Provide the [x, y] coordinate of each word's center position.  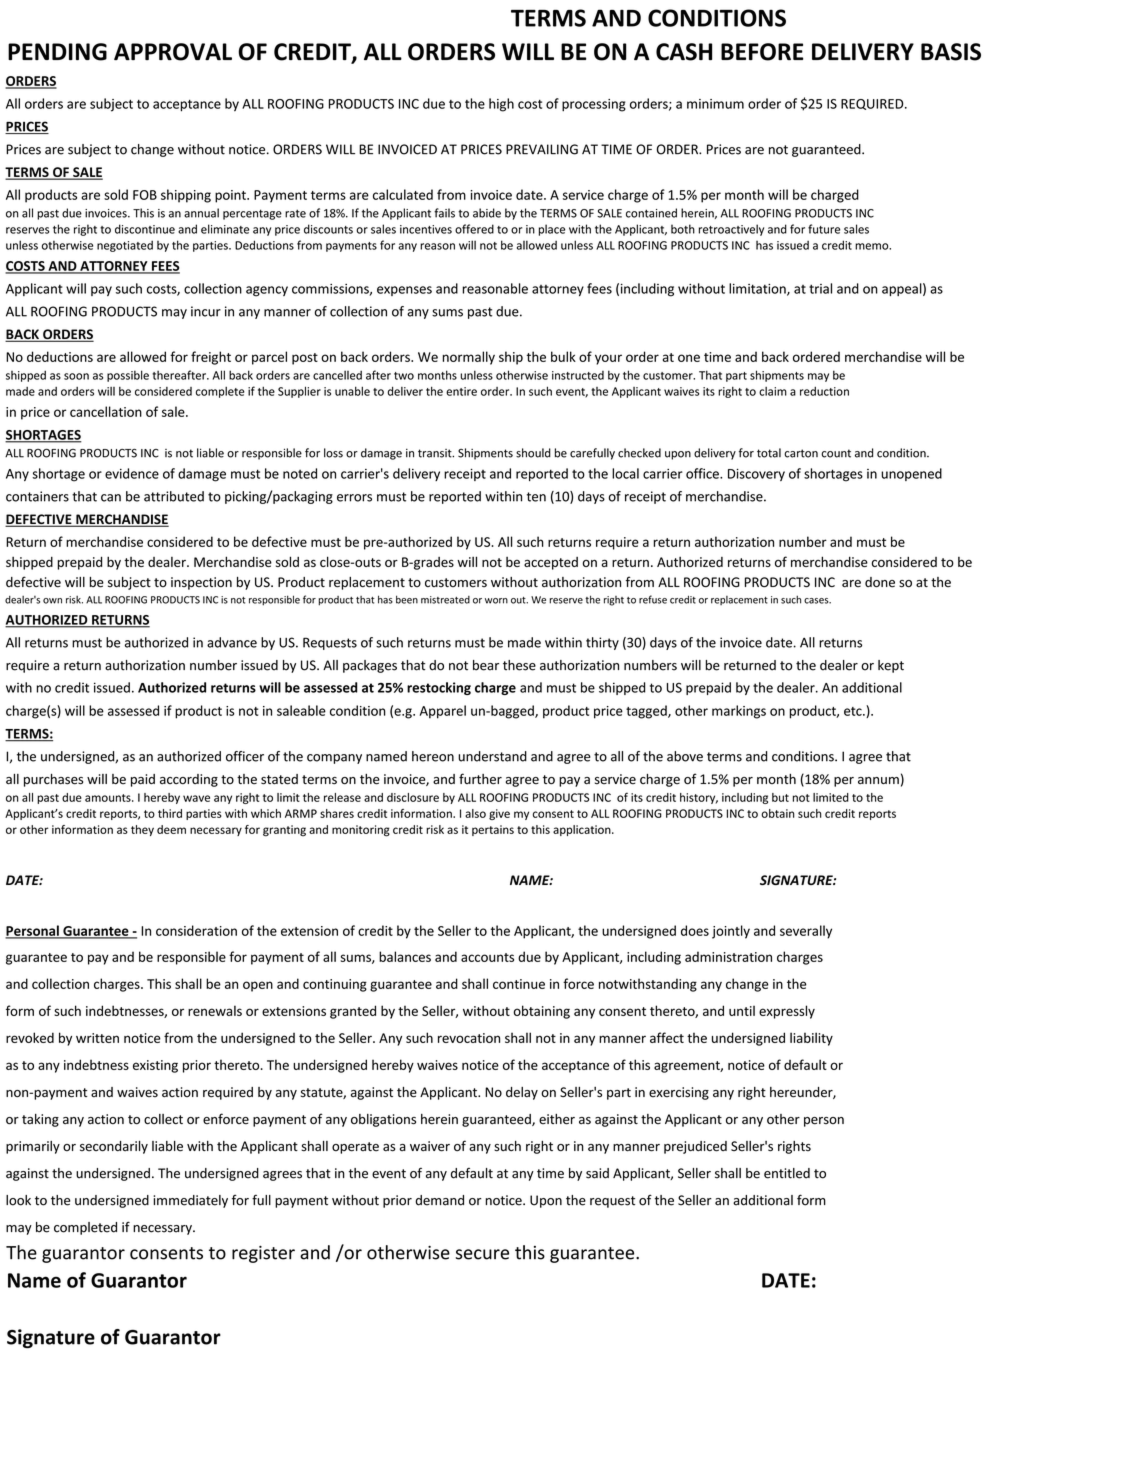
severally [806, 932]
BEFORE [762, 52]
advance [232, 642]
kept [891, 666]
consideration [196, 930]
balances [405, 956]
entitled [787, 1173]
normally [469, 358]
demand [439, 1200]
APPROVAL [173, 52]
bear [486, 665]
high [501, 105]
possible [128, 376]
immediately [190, 1201]
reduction [824, 391]
